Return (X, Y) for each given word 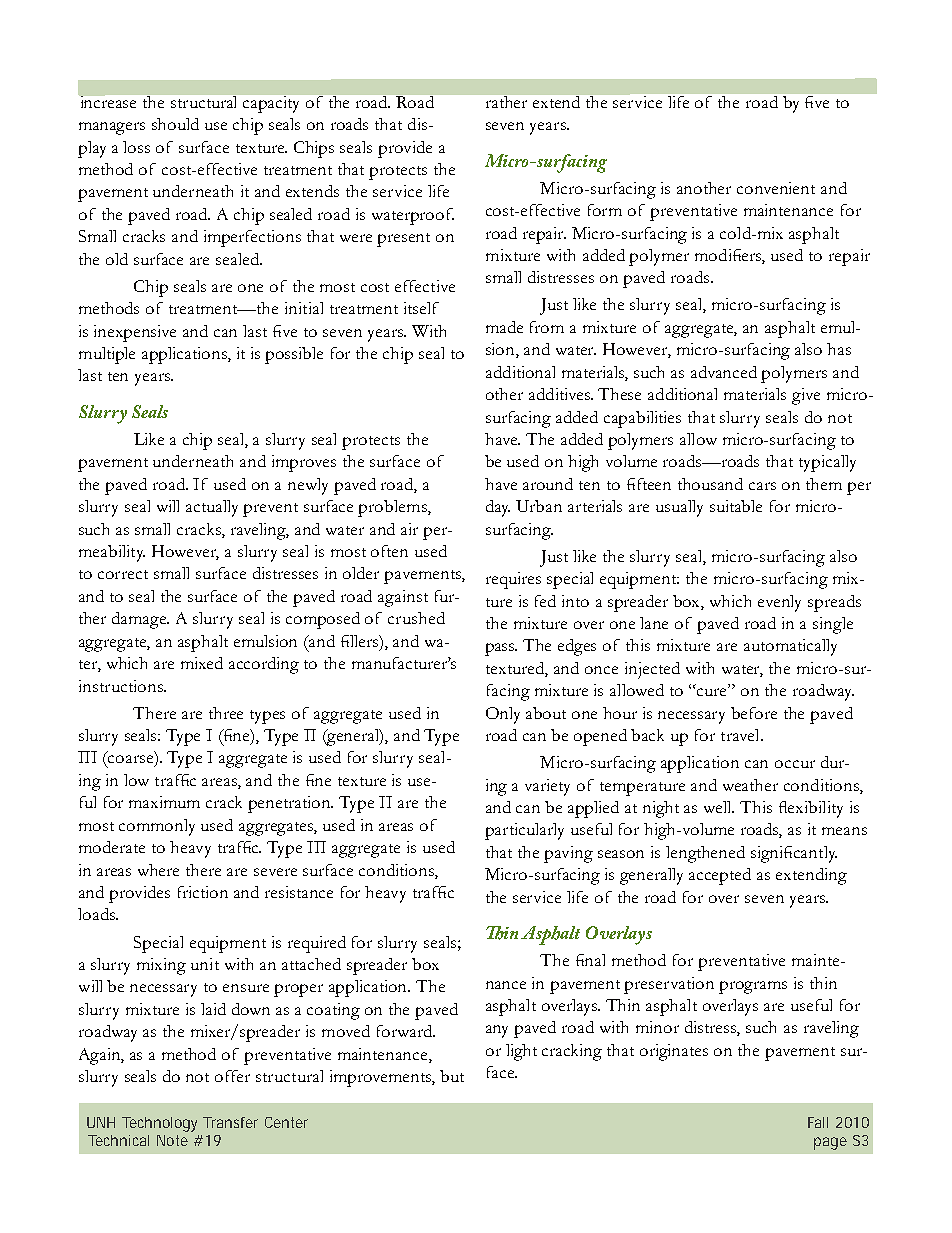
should (175, 124)
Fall (818, 1122)
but (452, 1076)
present (403, 240)
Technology (159, 1124)
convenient (776, 188)
